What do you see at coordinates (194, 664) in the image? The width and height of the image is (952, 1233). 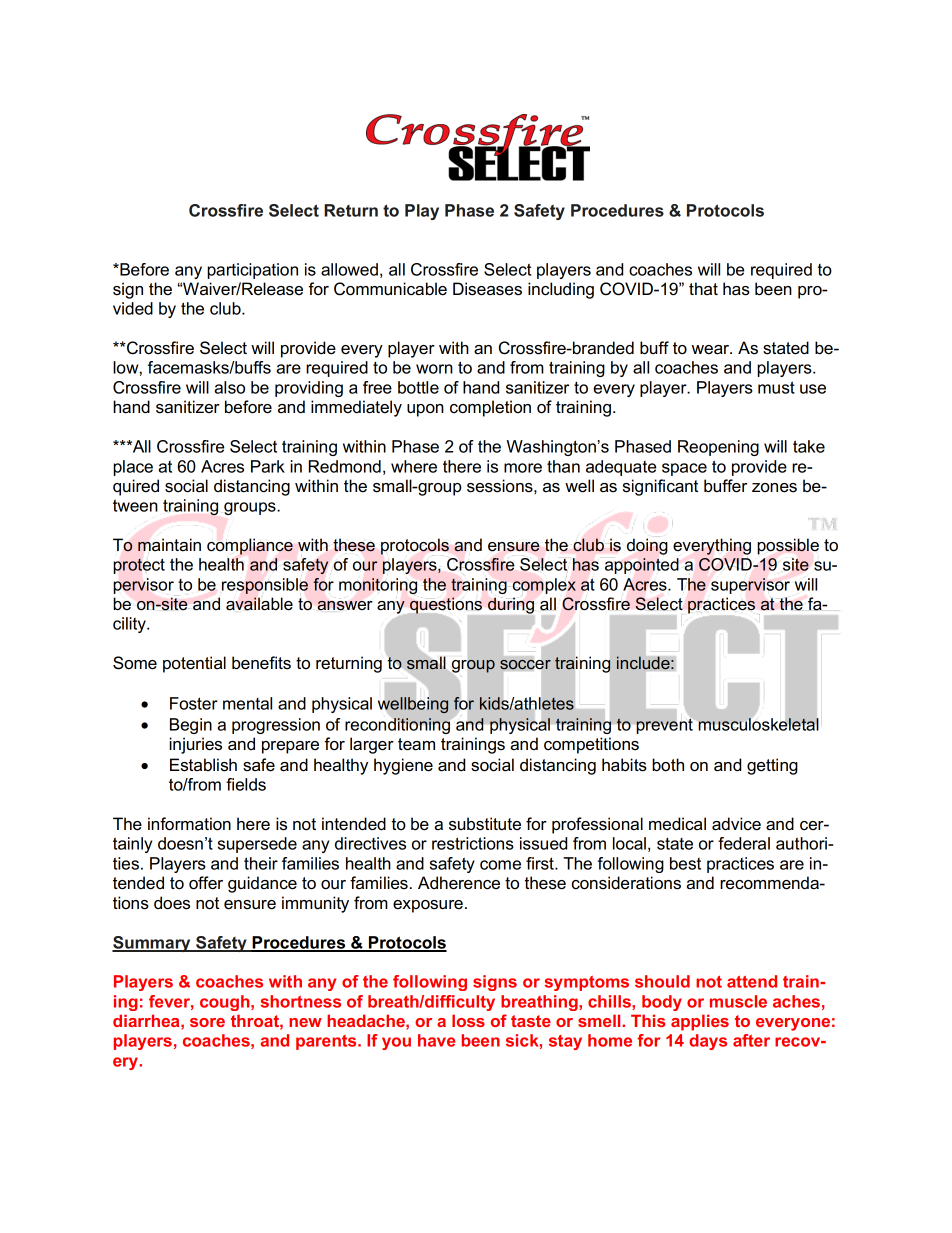 I see `potential` at bounding box center [194, 664].
